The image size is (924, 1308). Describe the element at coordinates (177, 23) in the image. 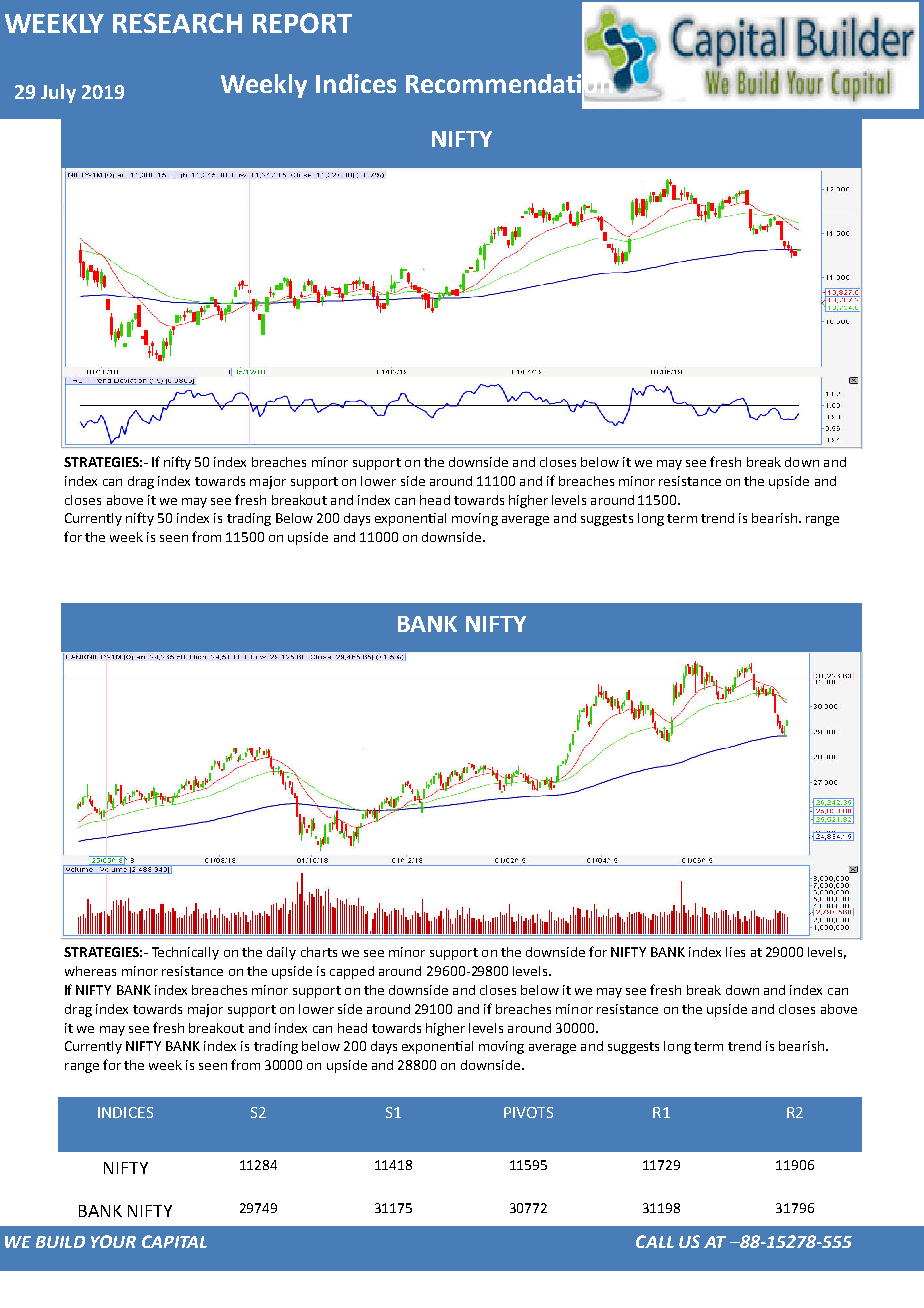

I see `RESEARCH` at that location.
